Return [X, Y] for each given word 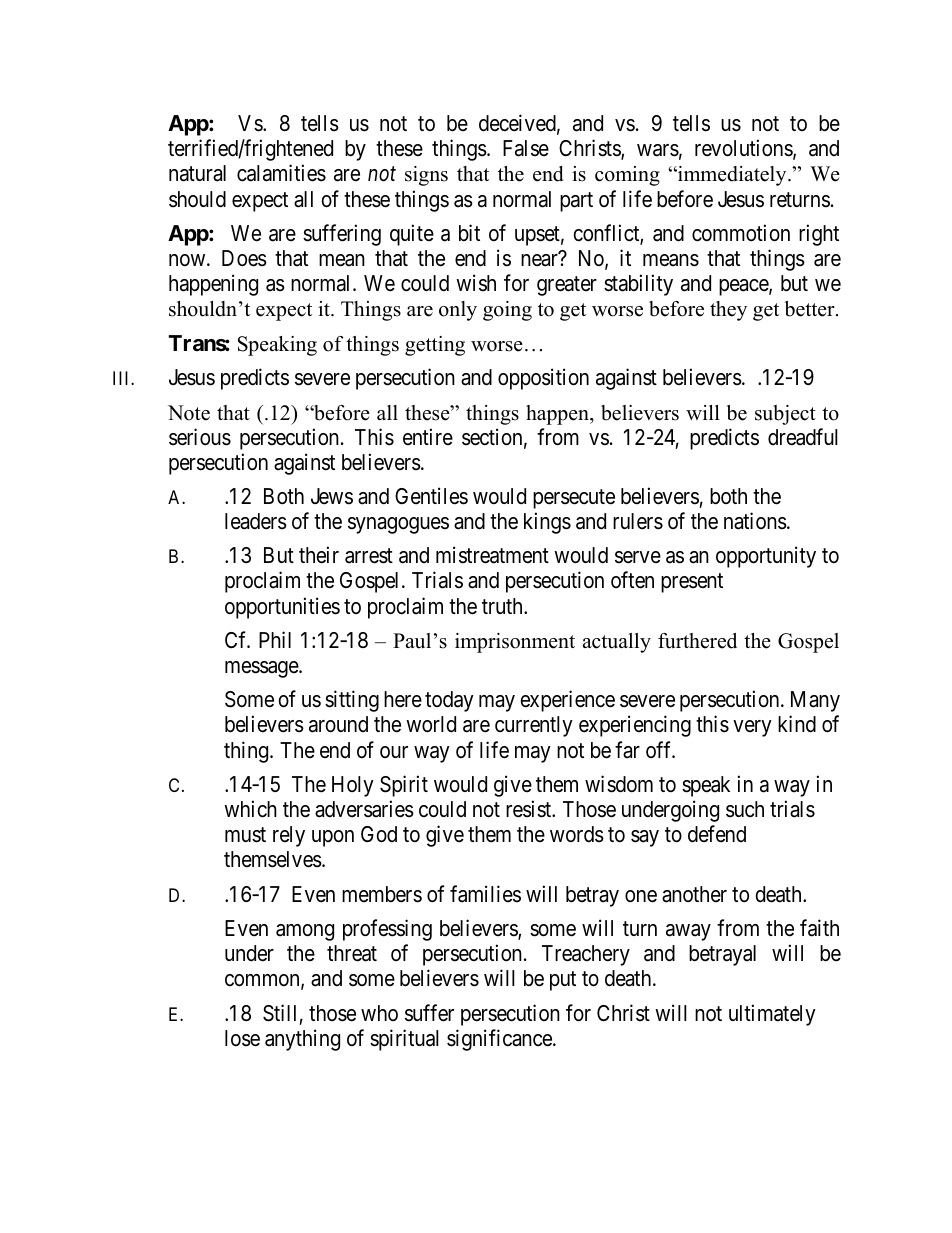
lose [242, 1038]
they [728, 311]
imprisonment [515, 643]
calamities [281, 173]
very [752, 728]
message [262, 669]
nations [755, 521]
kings [547, 523]
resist [530, 809]
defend [717, 834]
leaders [256, 521]
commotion [741, 233]
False [526, 148]
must [245, 835]
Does [244, 258]
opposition [543, 379]
